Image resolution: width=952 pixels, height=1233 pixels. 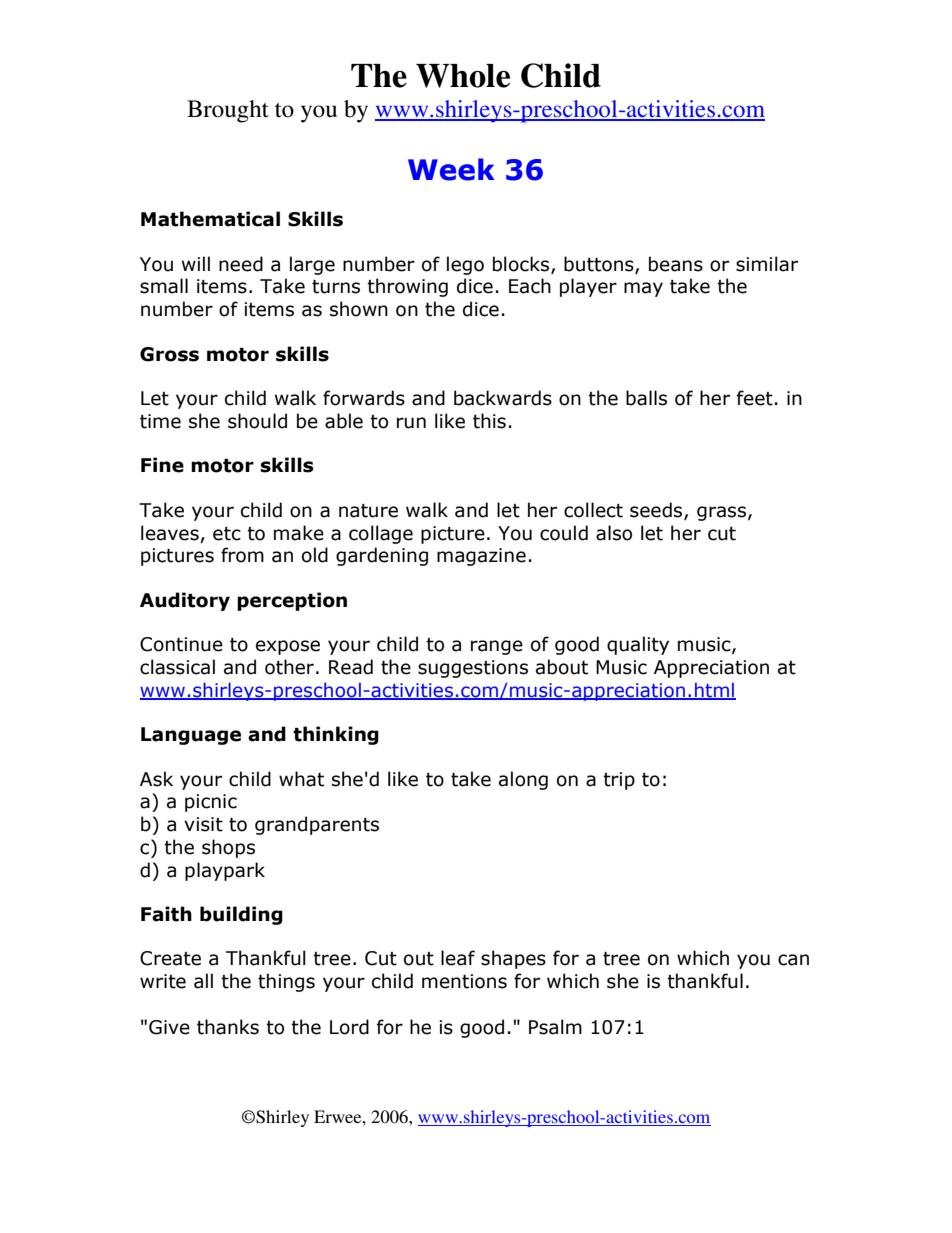 I want to click on mentions, so click(x=464, y=981).
